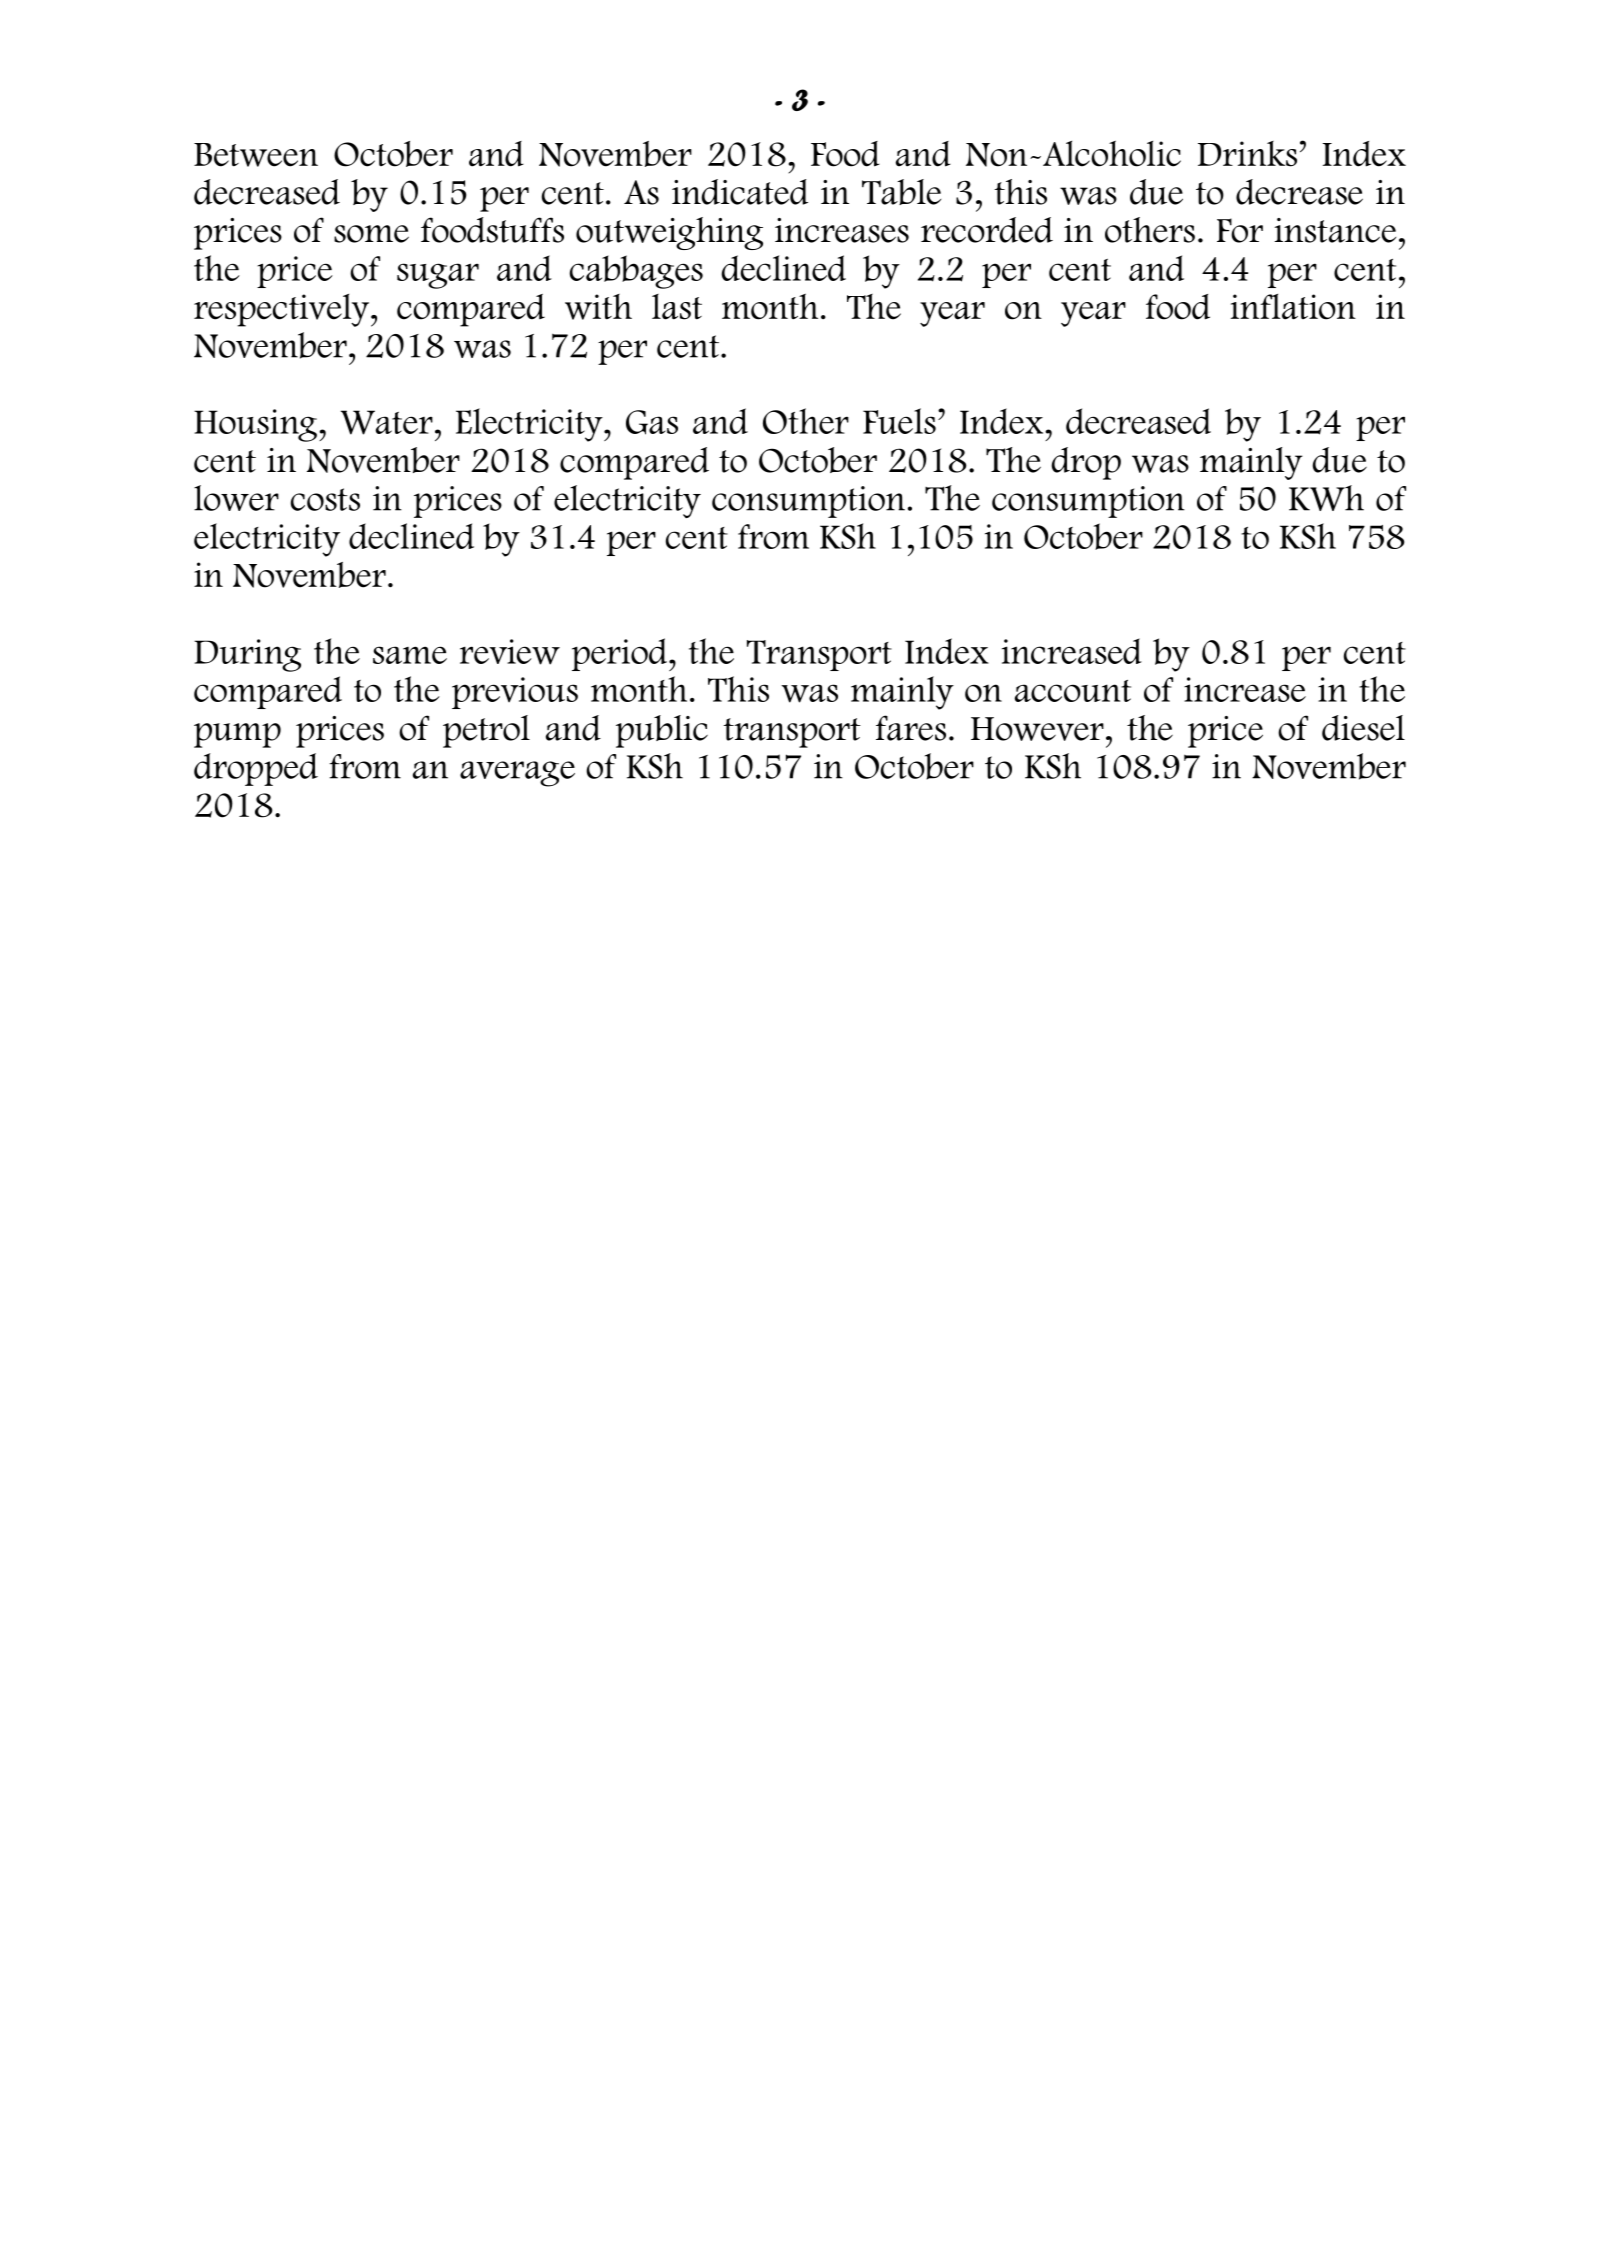  I want to click on inflation, so click(1293, 307).
